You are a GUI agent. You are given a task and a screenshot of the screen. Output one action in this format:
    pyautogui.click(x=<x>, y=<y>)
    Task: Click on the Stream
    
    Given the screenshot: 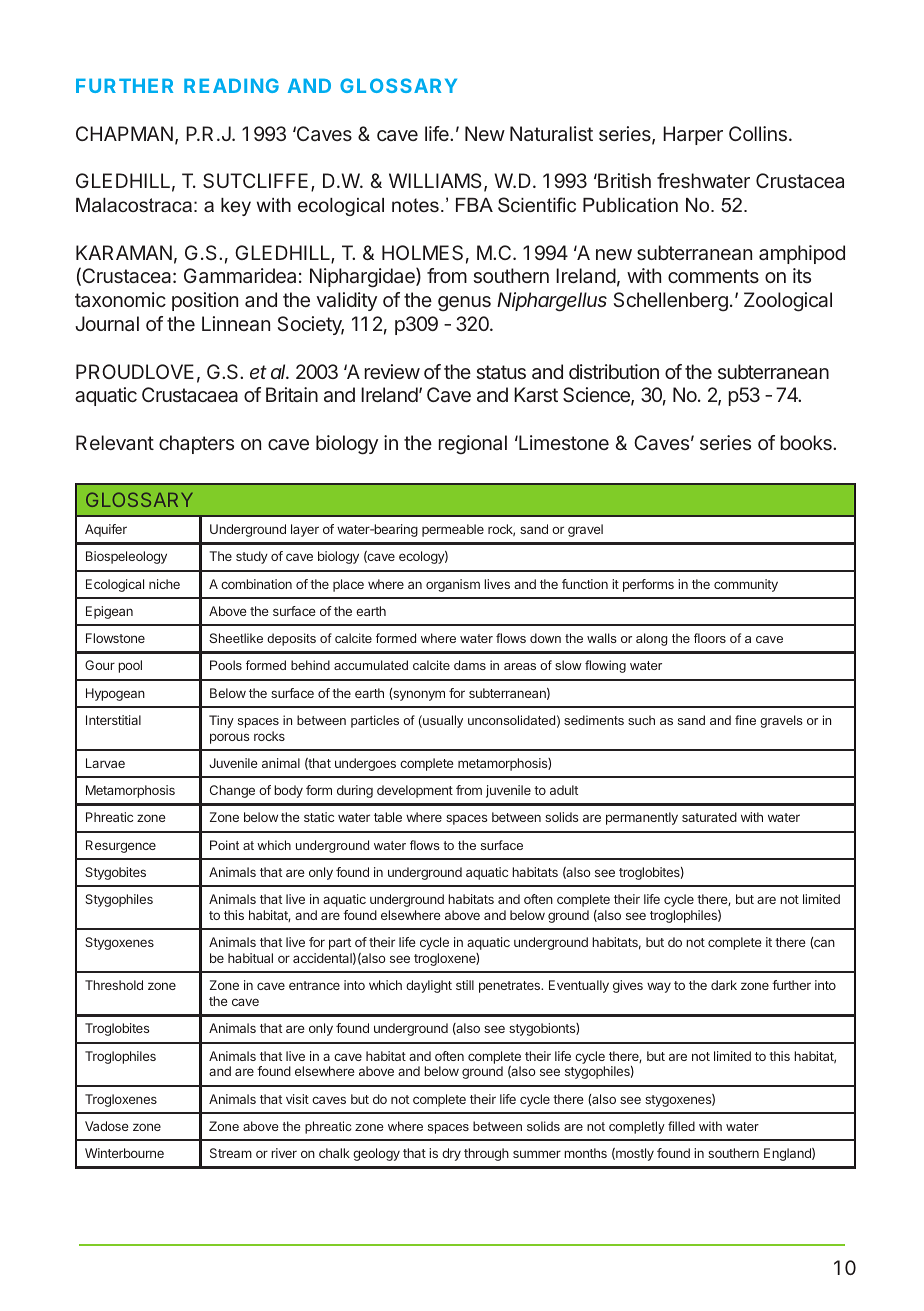 What is the action you would take?
    pyautogui.click(x=231, y=1153)
